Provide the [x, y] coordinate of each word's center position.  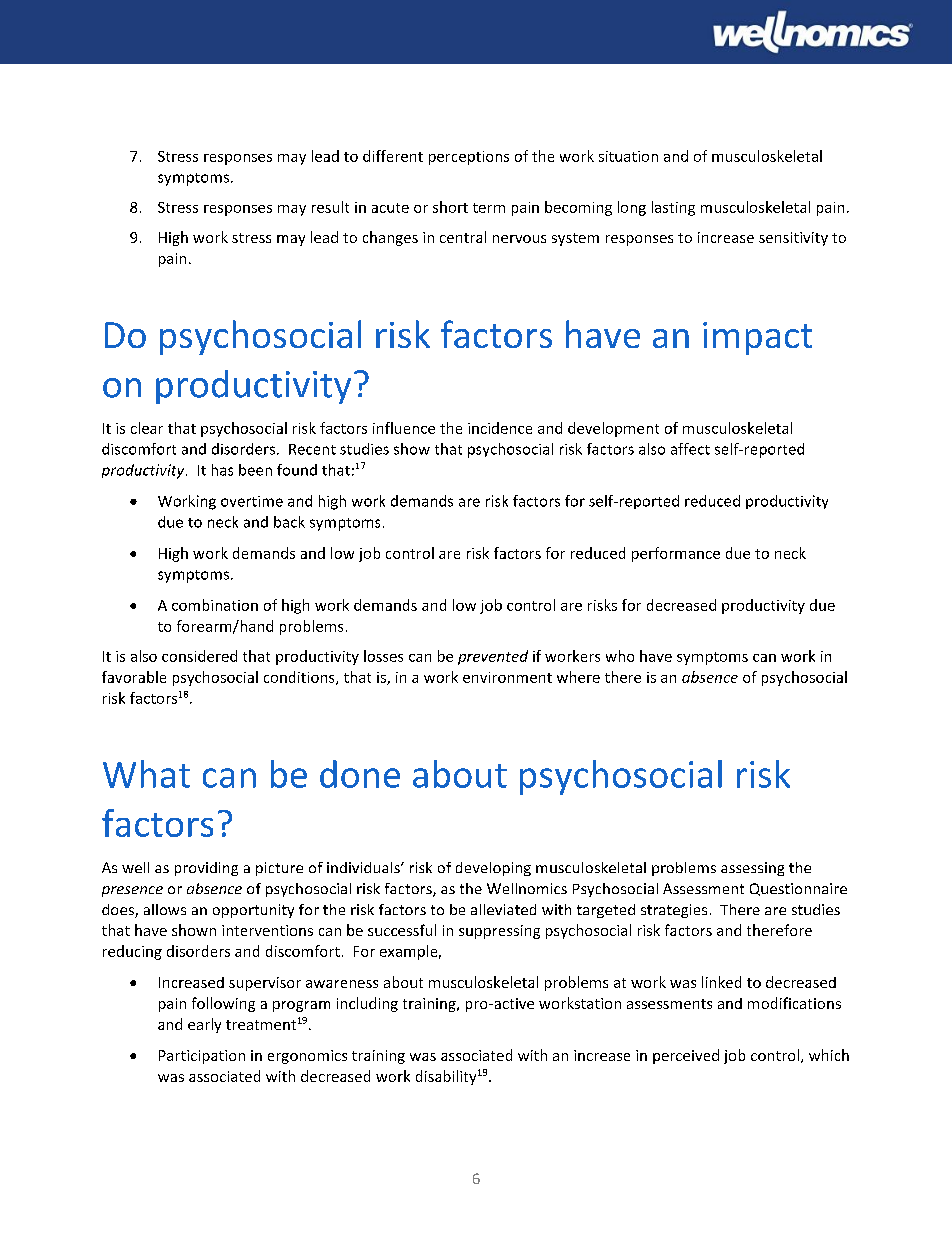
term [489, 208]
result [330, 207]
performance [676, 554]
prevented [493, 657]
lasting [673, 208]
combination [215, 605]
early [204, 1025]
